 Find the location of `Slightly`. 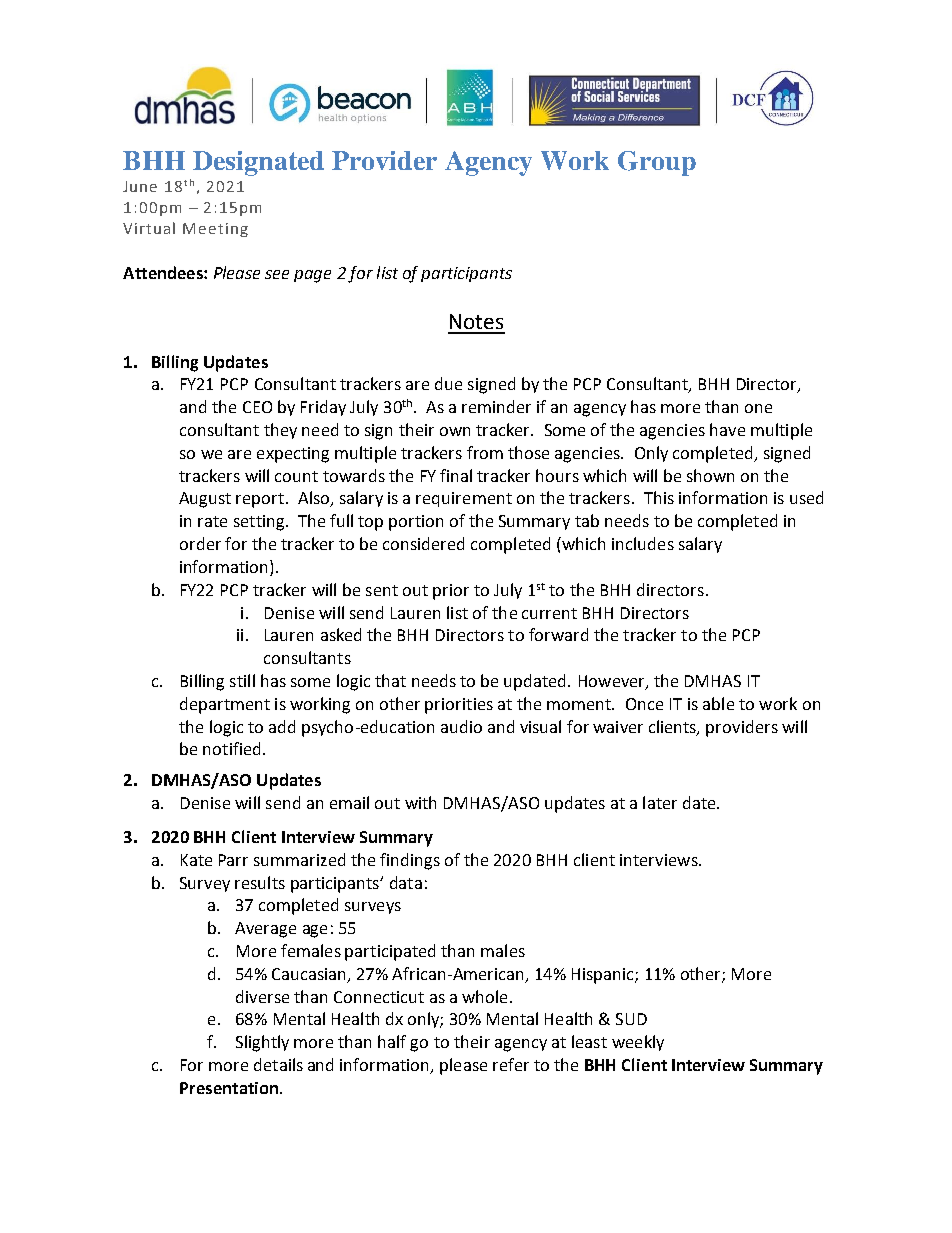

Slightly is located at coordinates (262, 1043).
